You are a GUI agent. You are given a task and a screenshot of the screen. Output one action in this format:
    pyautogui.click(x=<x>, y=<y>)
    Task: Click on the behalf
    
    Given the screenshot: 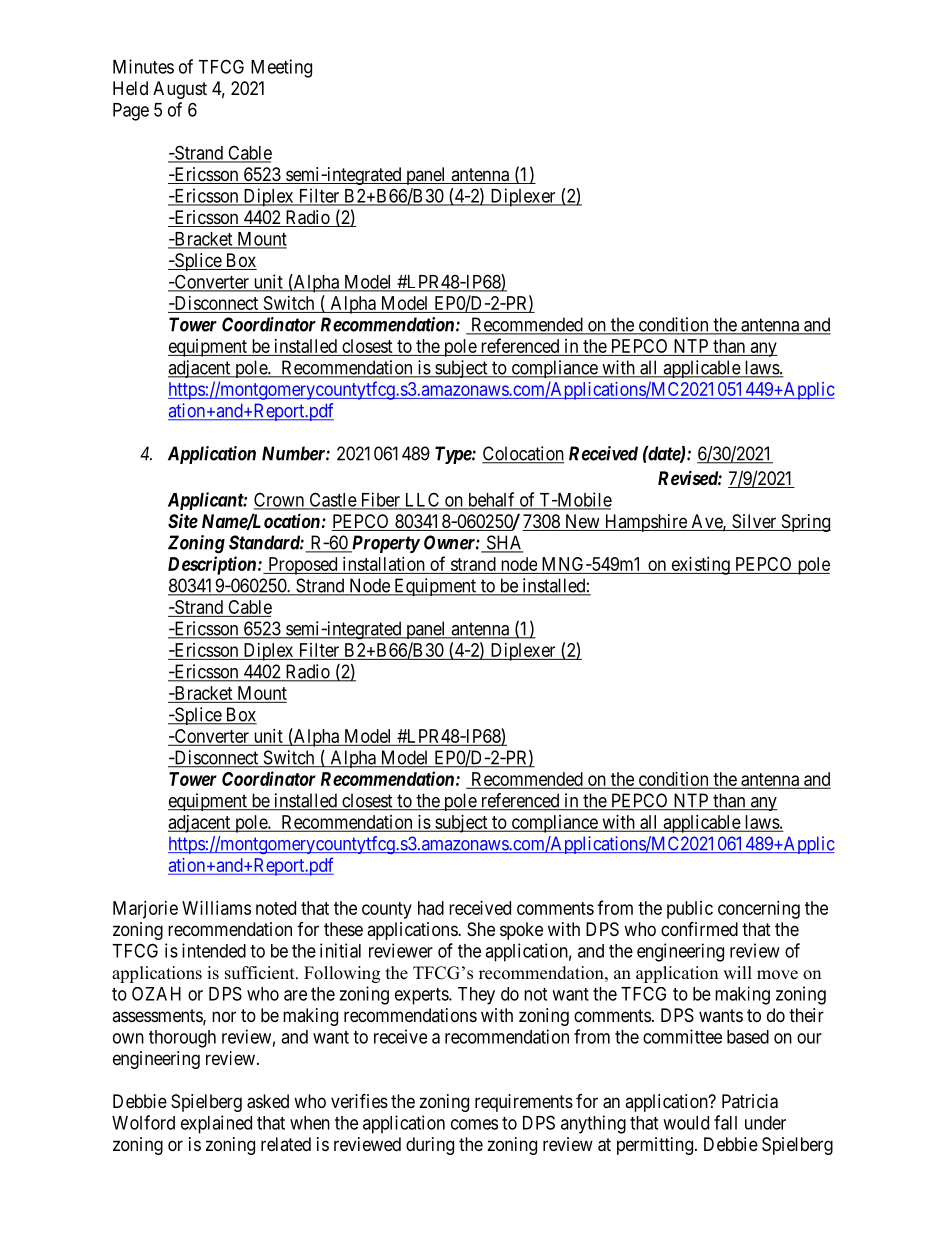 What is the action you would take?
    pyautogui.click(x=491, y=500)
